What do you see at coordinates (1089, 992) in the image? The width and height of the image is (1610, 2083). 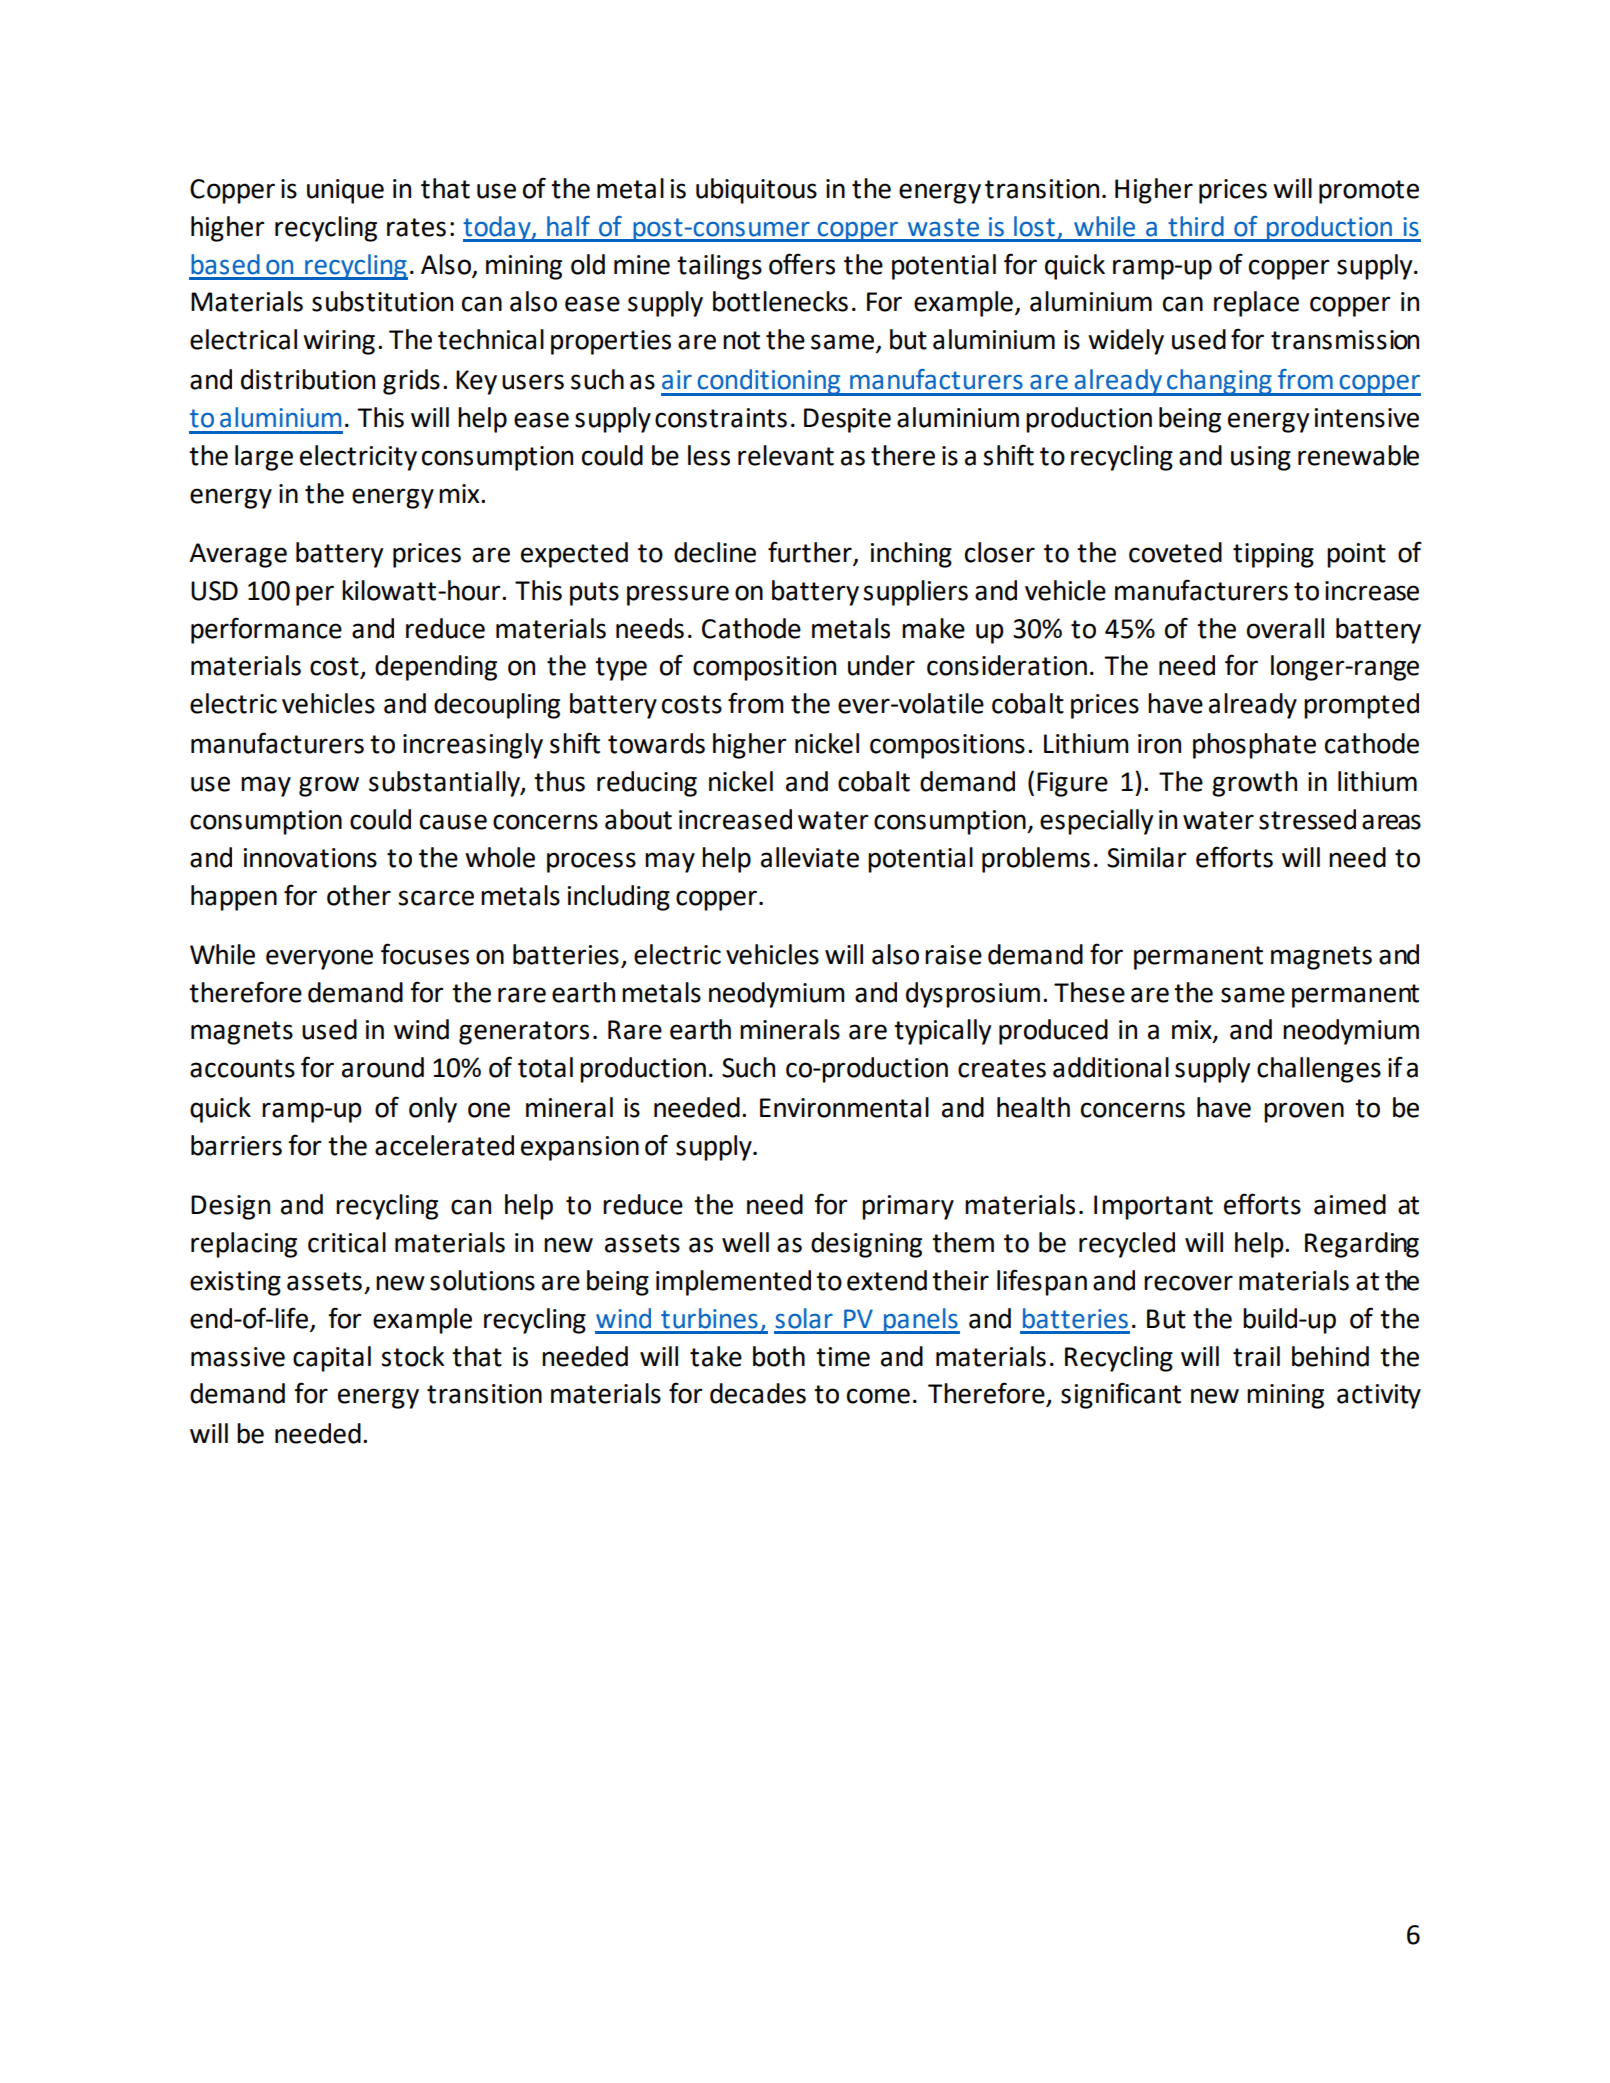 I see `These` at bounding box center [1089, 992].
